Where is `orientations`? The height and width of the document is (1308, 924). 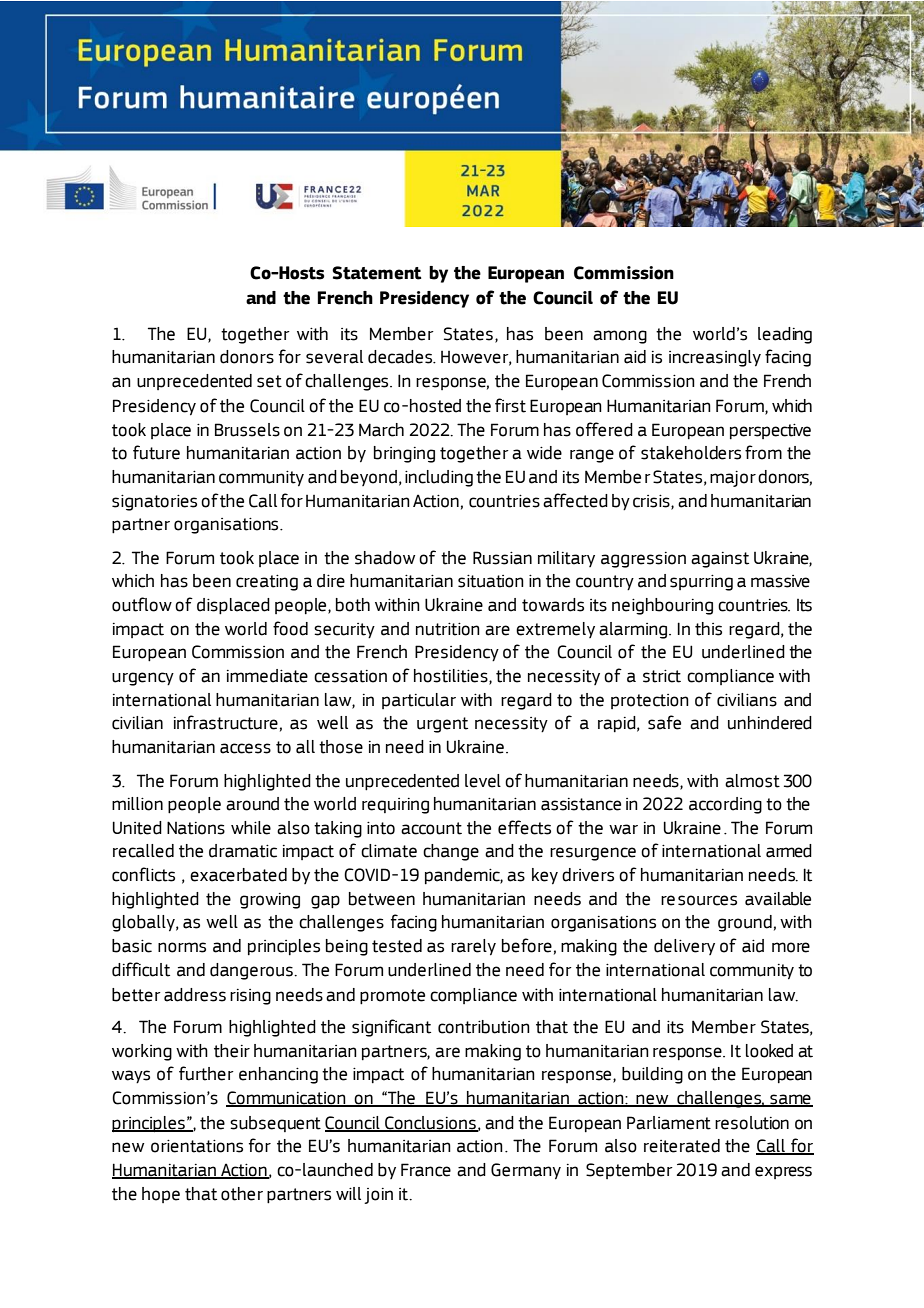
orientations is located at coordinates (197, 1146).
